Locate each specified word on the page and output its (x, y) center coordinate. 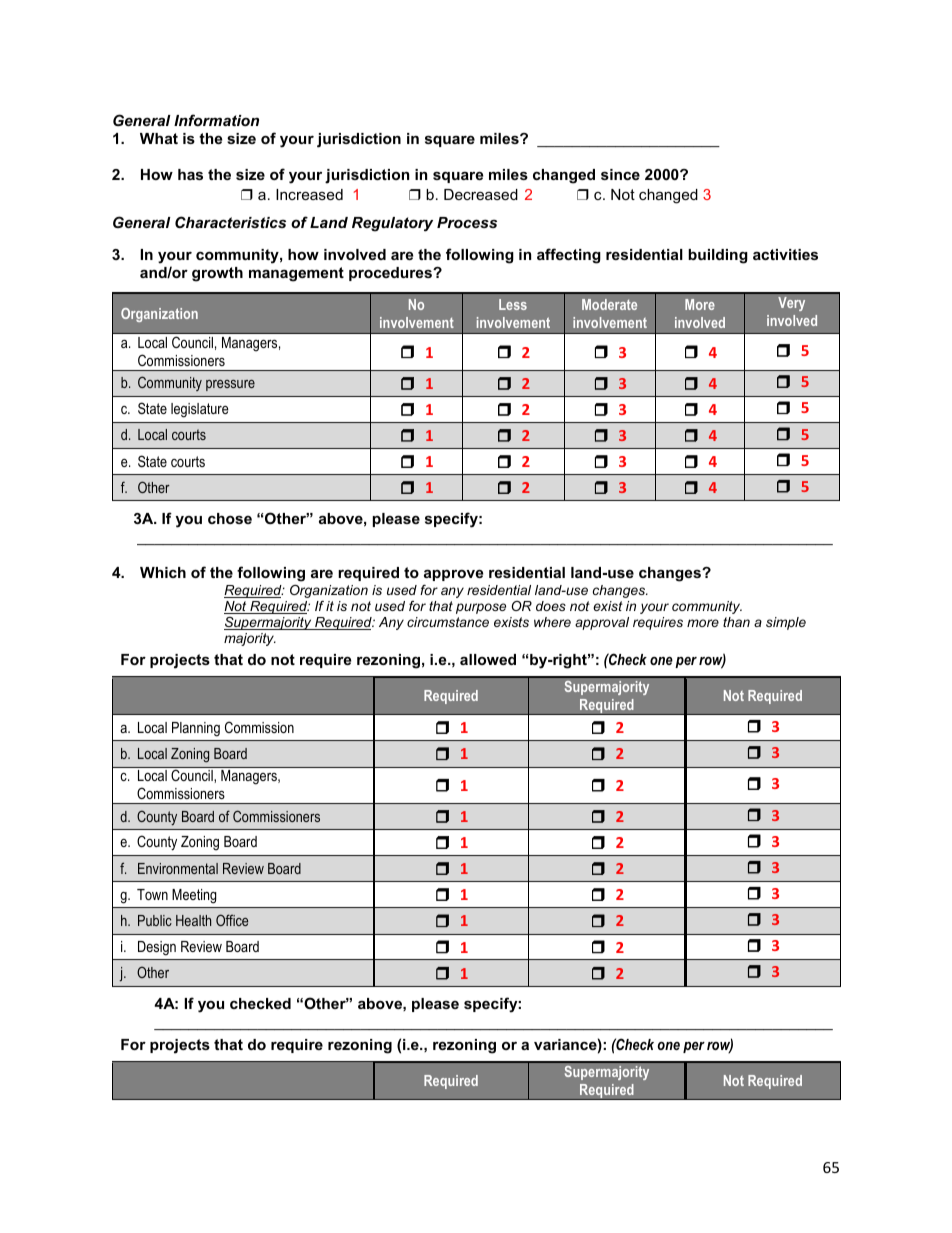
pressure (230, 385)
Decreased (481, 194)
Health (193, 920)
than (736, 622)
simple (786, 623)
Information (216, 120)
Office (232, 920)
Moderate (609, 304)
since (620, 174)
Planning (196, 729)
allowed (488, 659)
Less (513, 304)
